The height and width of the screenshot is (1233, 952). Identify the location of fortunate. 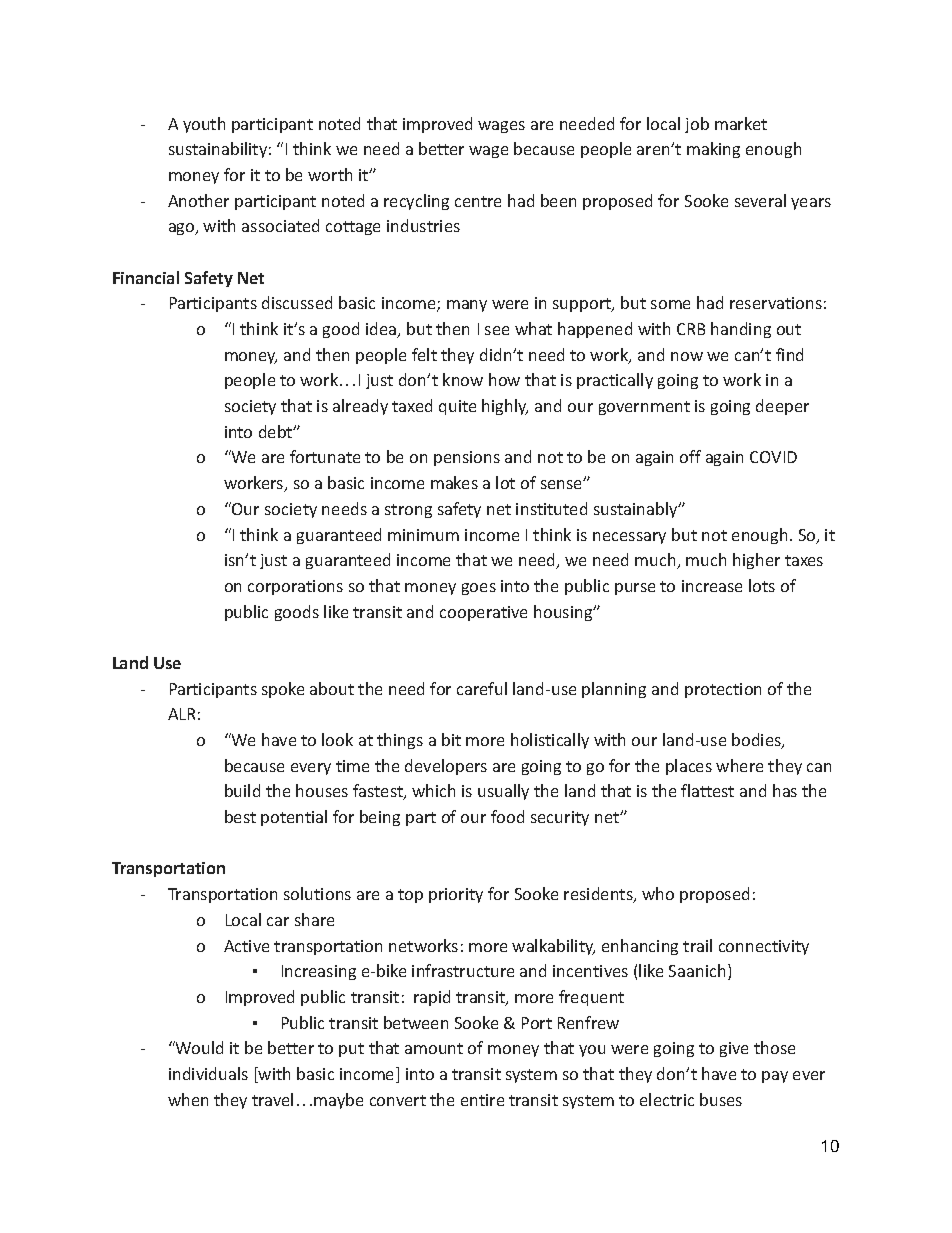
(325, 456).
